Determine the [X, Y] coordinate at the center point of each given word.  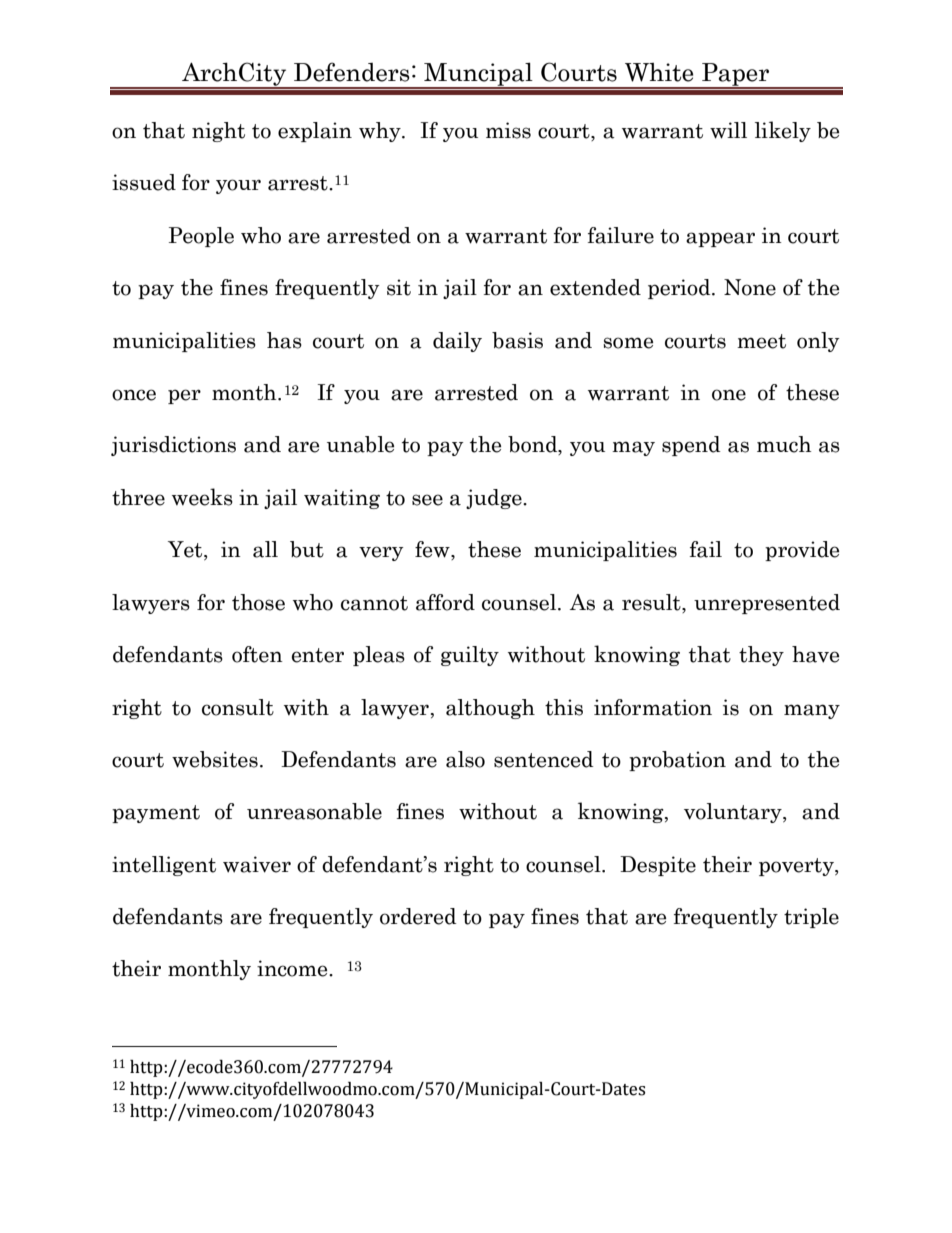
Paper [736, 75]
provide [802, 551]
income [293, 968]
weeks [202, 497]
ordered [418, 916]
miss [508, 130]
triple [811, 918]
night [218, 132]
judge [495, 499]
